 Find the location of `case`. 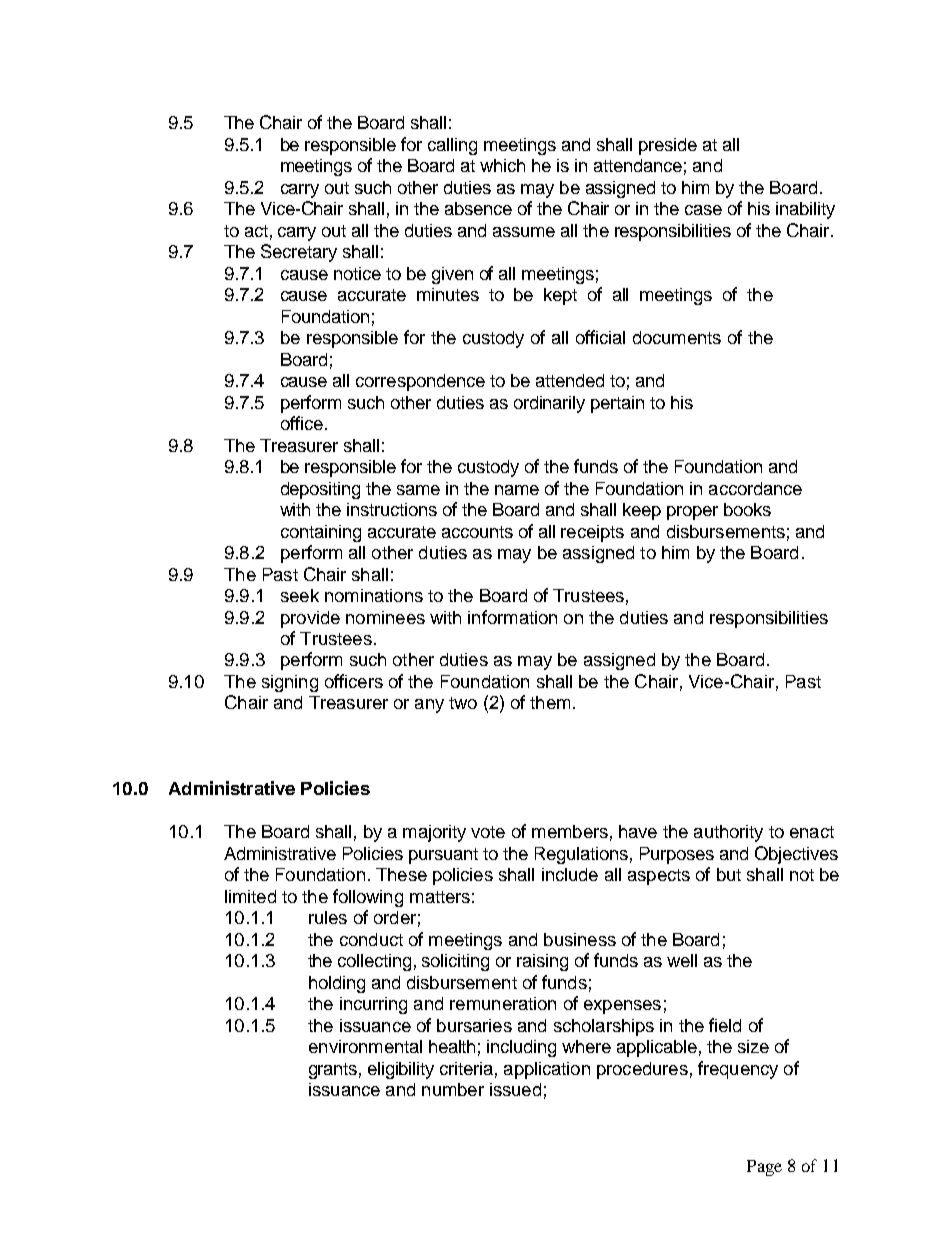

case is located at coordinates (703, 210).
